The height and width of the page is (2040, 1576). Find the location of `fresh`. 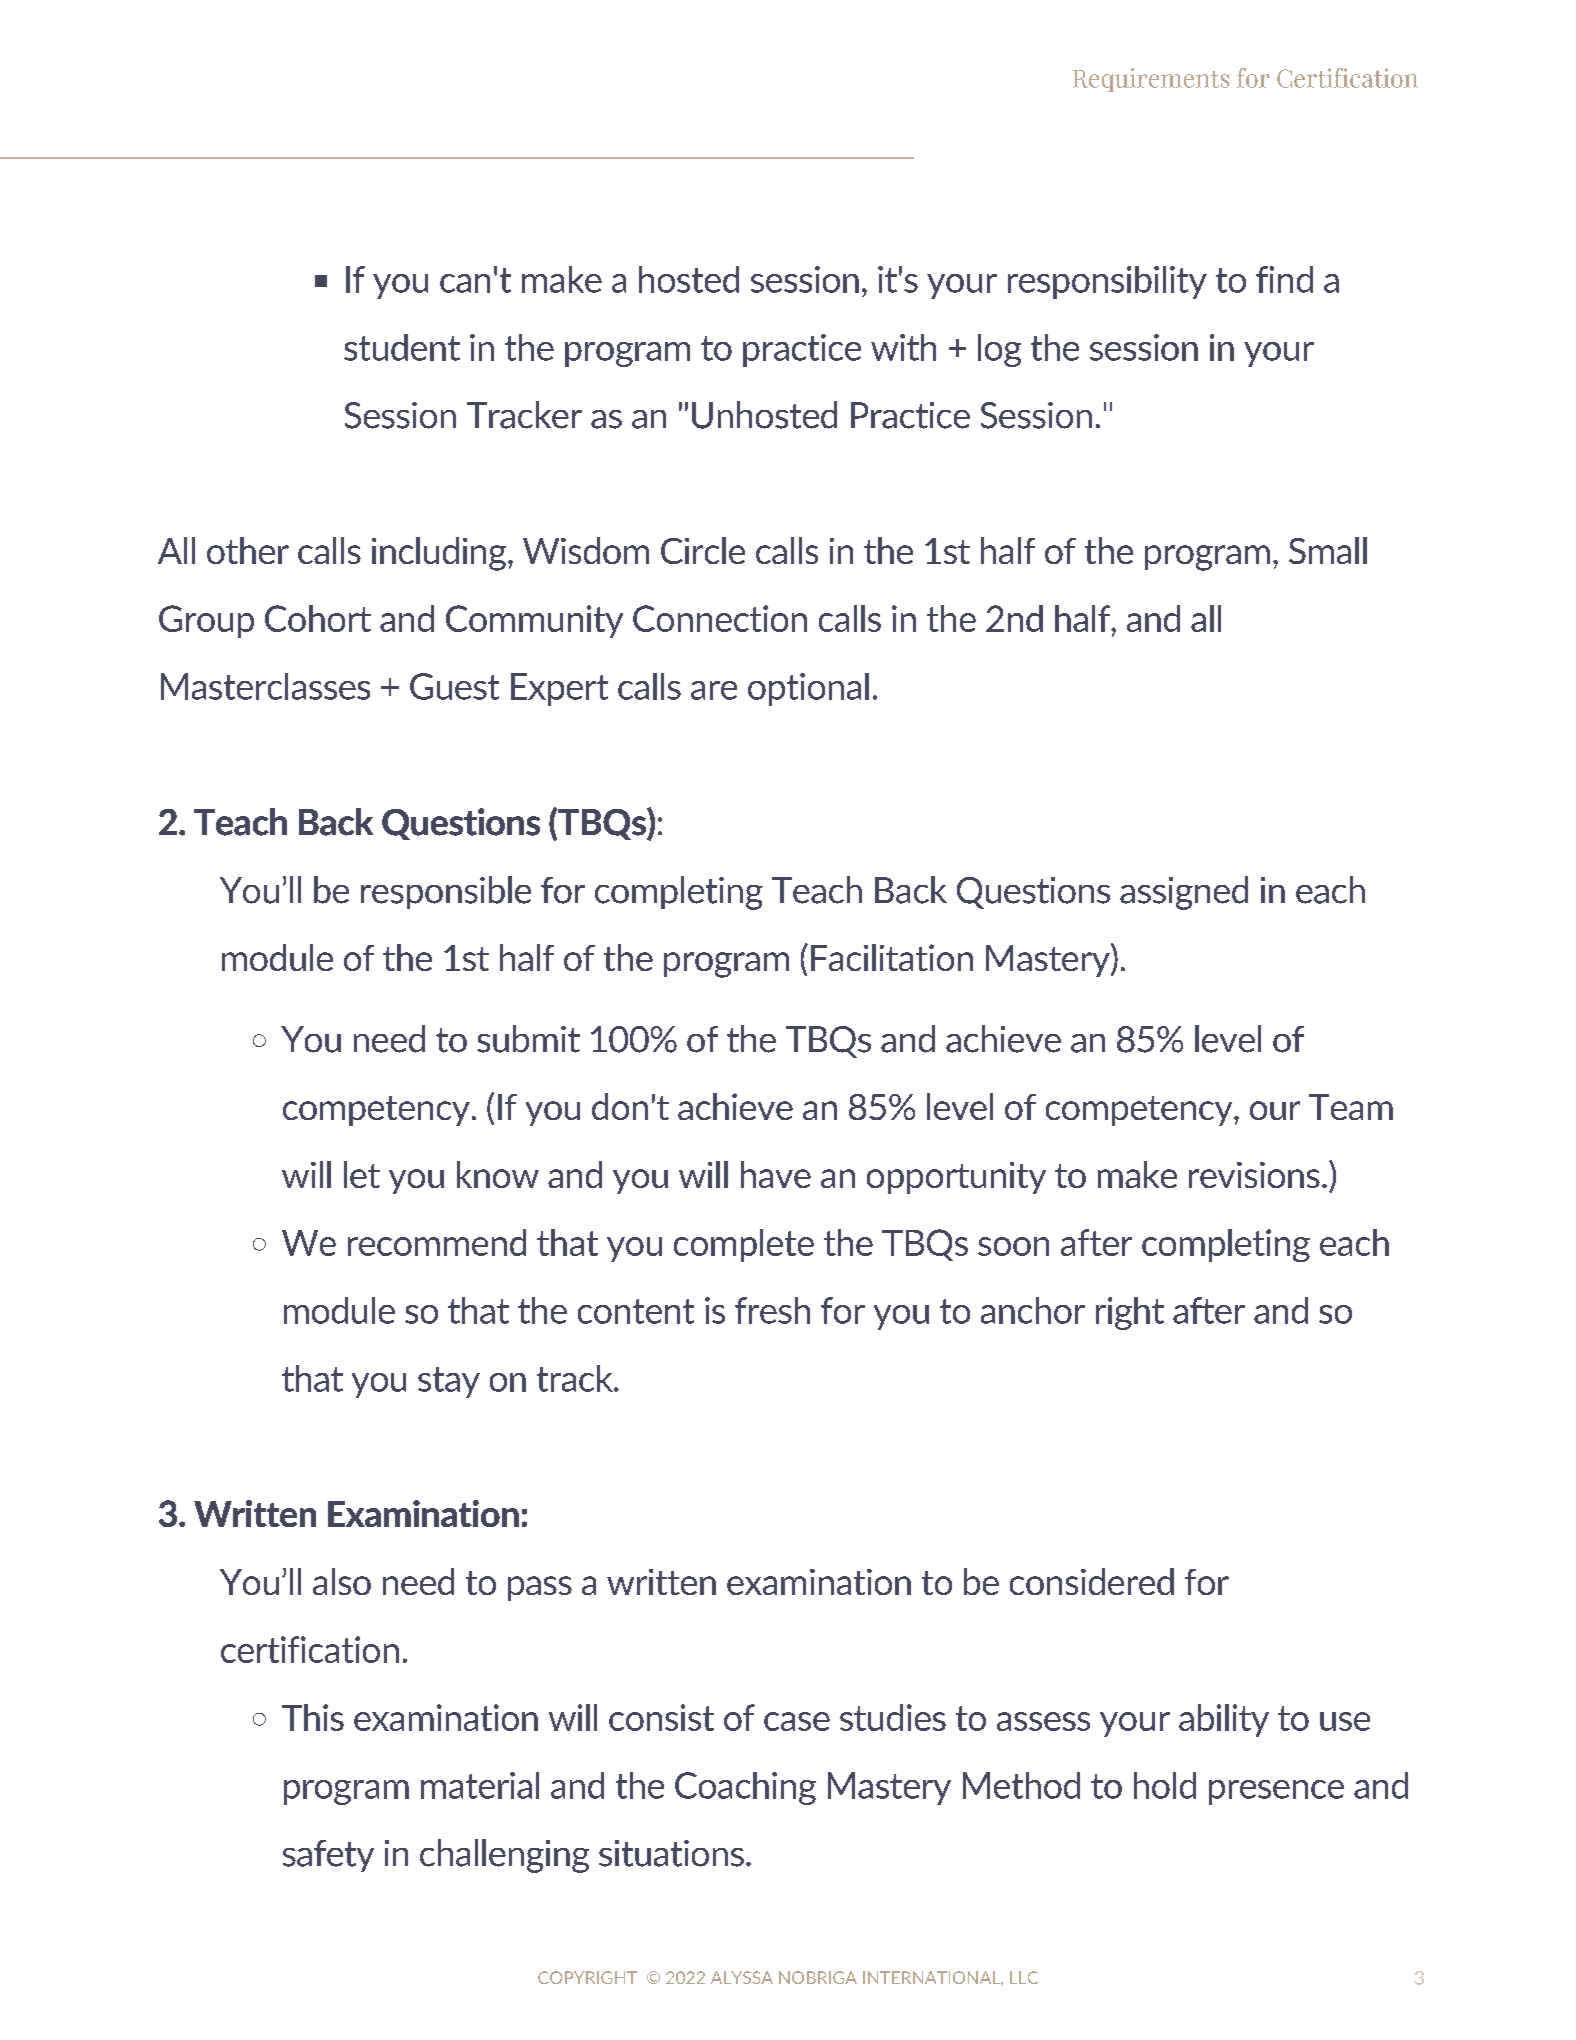

fresh is located at coordinates (772, 1310).
